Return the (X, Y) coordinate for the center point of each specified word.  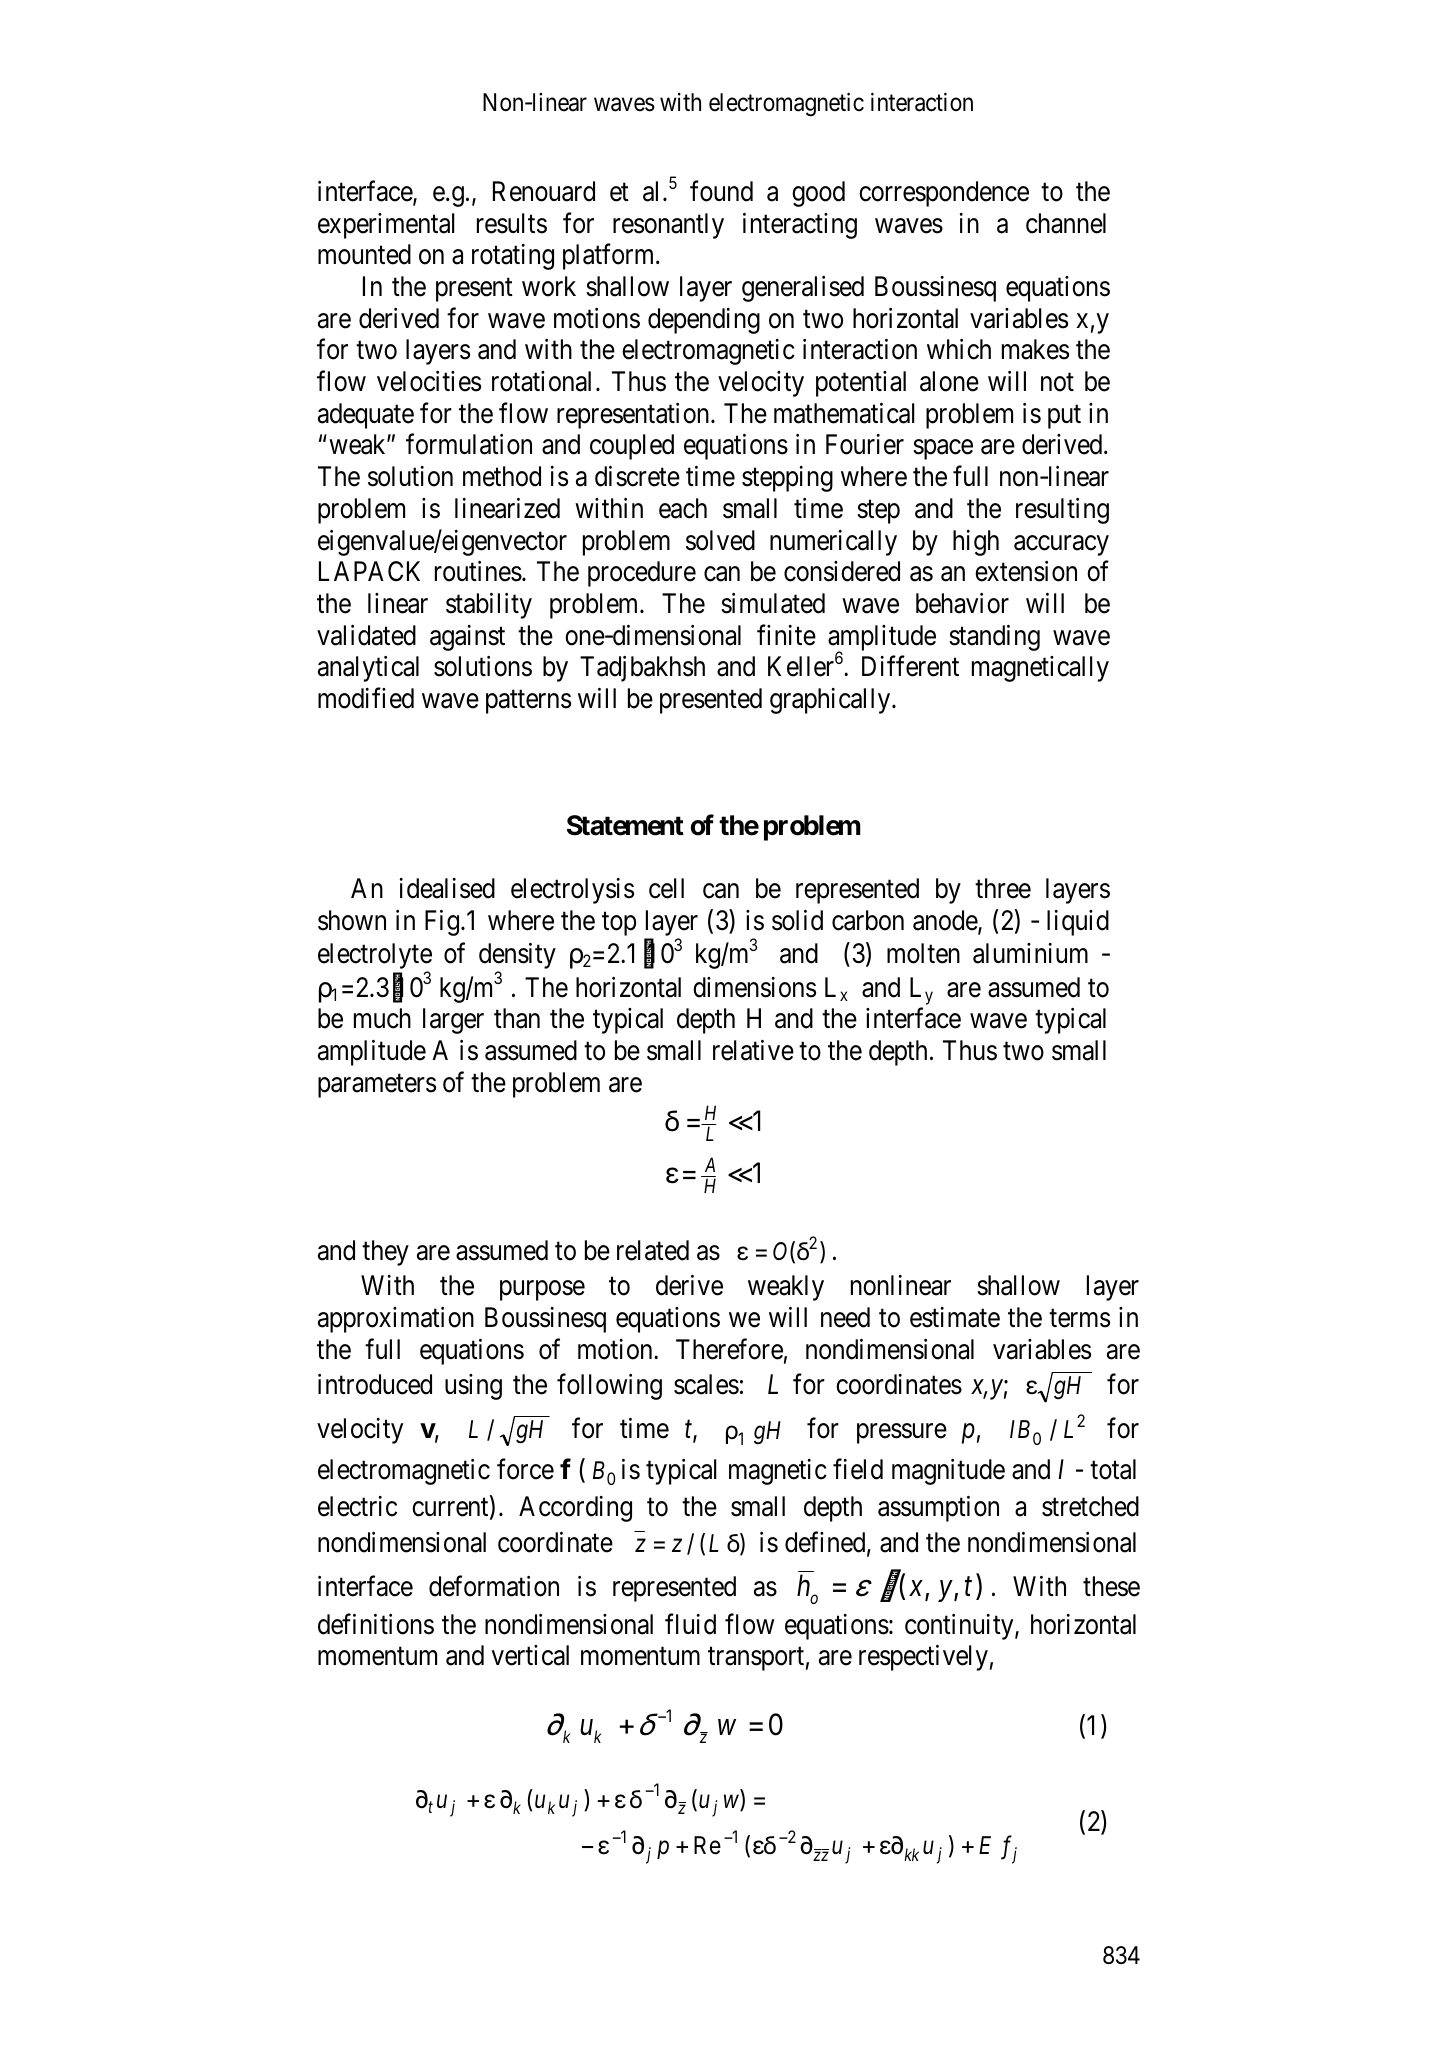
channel (1066, 223)
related (653, 1250)
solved (720, 540)
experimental (386, 226)
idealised (447, 888)
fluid (690, 1624)
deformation (494, 1586)
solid (797, 920)
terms (1079, 1318)
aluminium (1030, 953)
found (721, 191)
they (385, 1253)
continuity (960, 1627)
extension (1026, 571)
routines (478, 571)
